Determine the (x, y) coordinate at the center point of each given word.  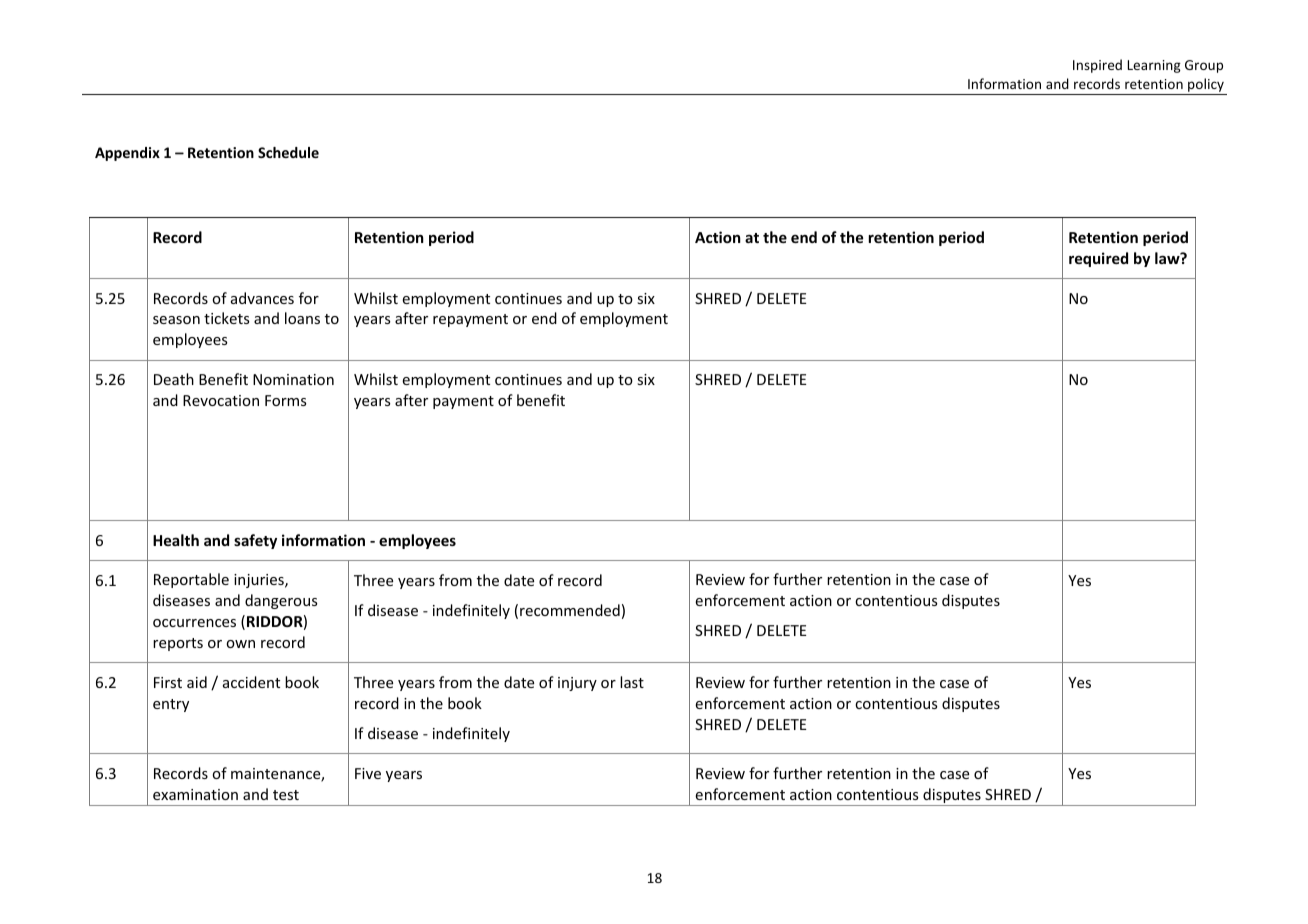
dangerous (281, 601)
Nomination (293, 379)
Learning (1154, 66)
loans (302, 318)
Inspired (1097, 66)
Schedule (288, 152)
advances (262, 298)
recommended (570, 610)
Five (368, 773)
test (286, 795)
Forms (285, 400)
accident (251, 682)
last (632, 682)
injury (577, 684)
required (1098, 259)
